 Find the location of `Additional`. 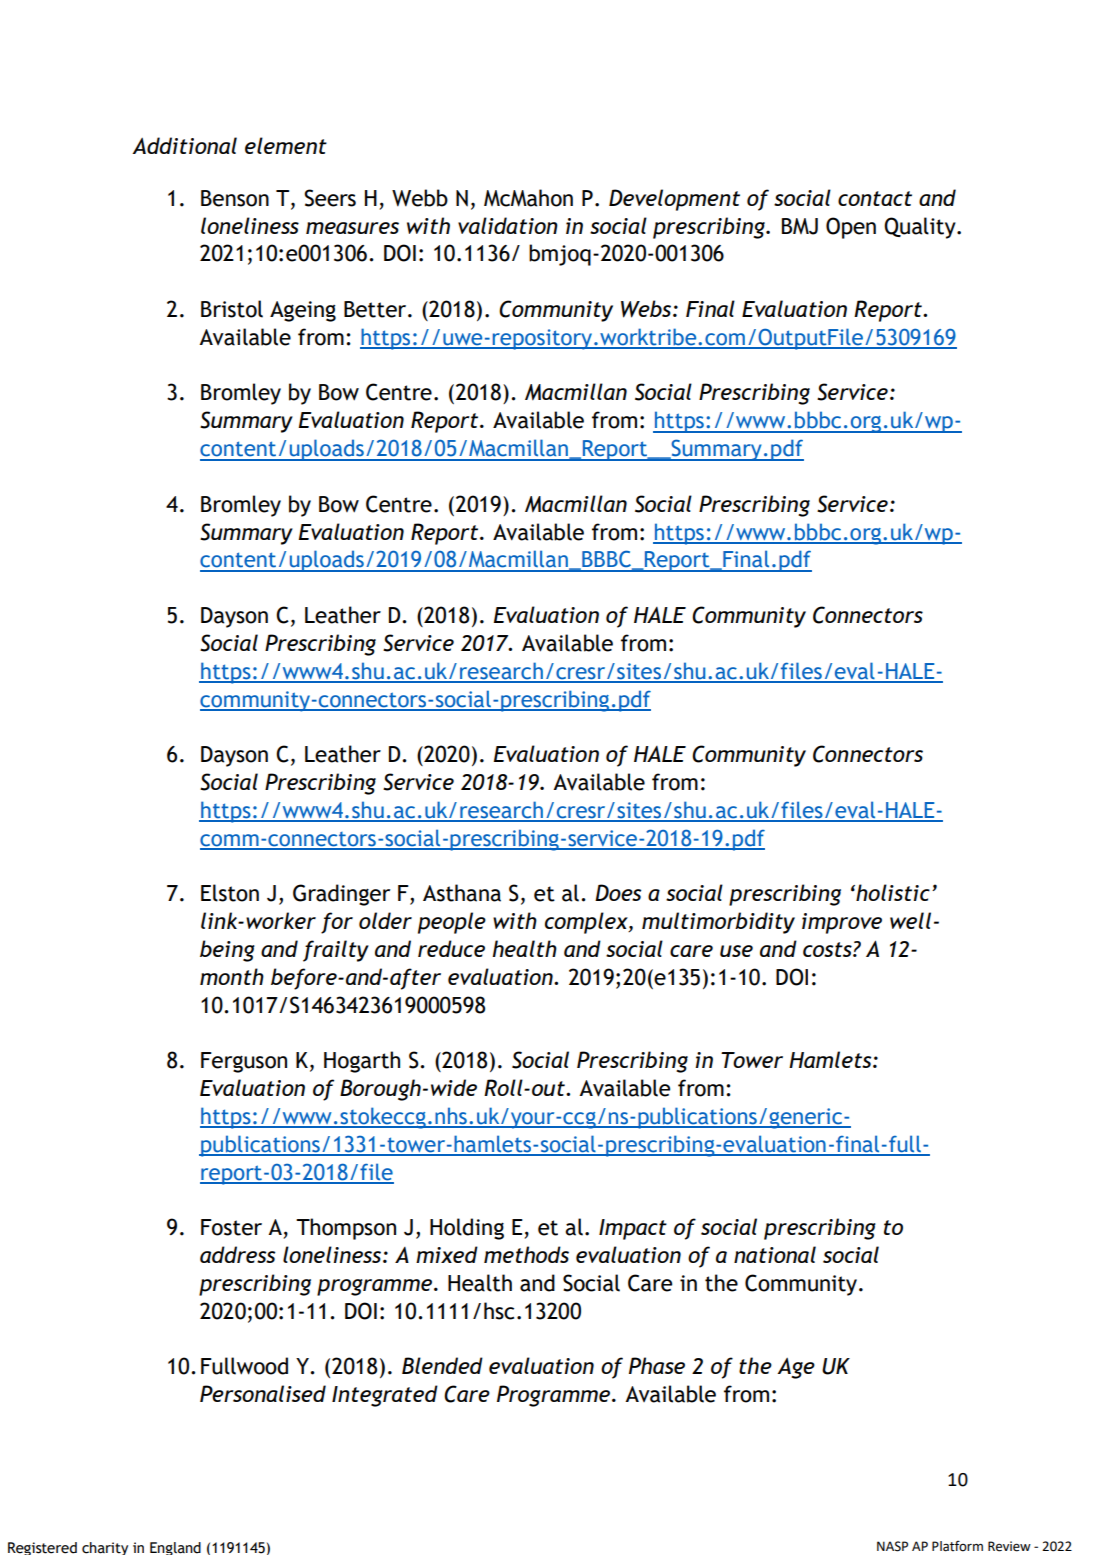

Additional is located at coordinates (184, 145).
